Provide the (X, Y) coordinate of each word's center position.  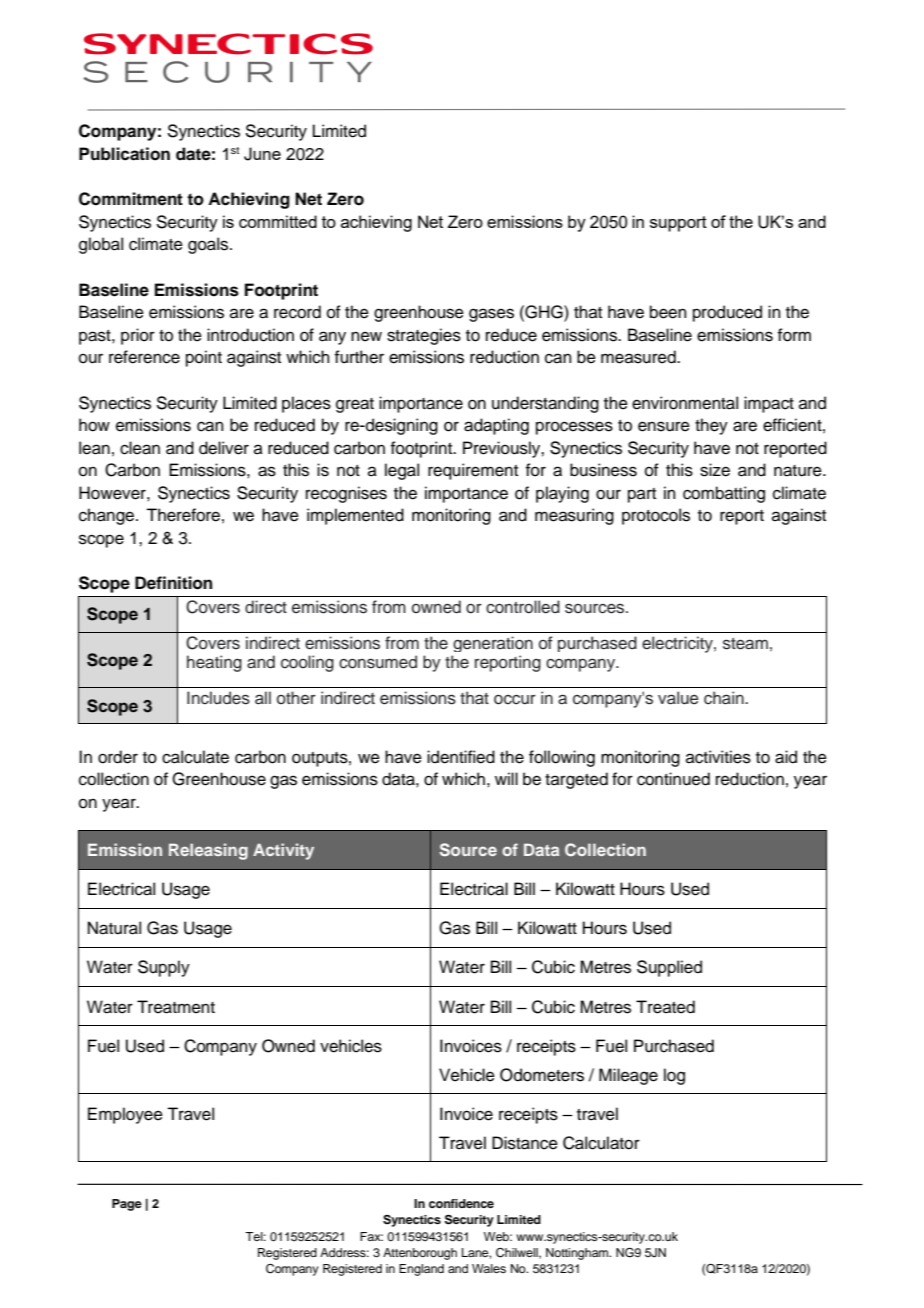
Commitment (131, 199)
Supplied (669, 968)
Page (127, 1205)
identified (461, 757)
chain (725, 698)
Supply (164, 968)
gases (491, 315)
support (678, 224)
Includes (218, 698)
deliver (224, 448)
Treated (665, 1007)
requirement (473, 471)
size (715, 470)
